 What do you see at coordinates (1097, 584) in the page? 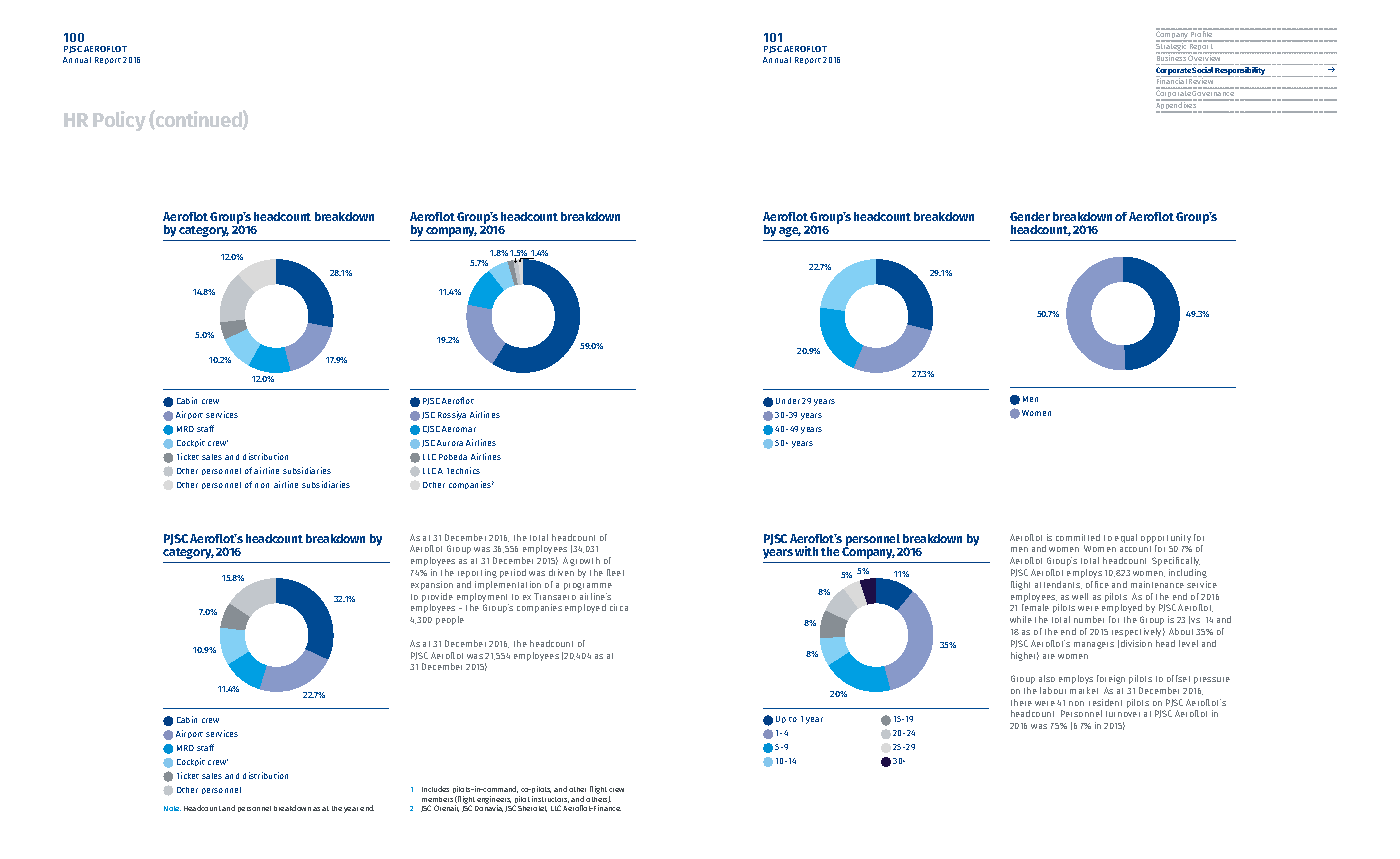
I see `office` at bounding box center [1097, 584].
